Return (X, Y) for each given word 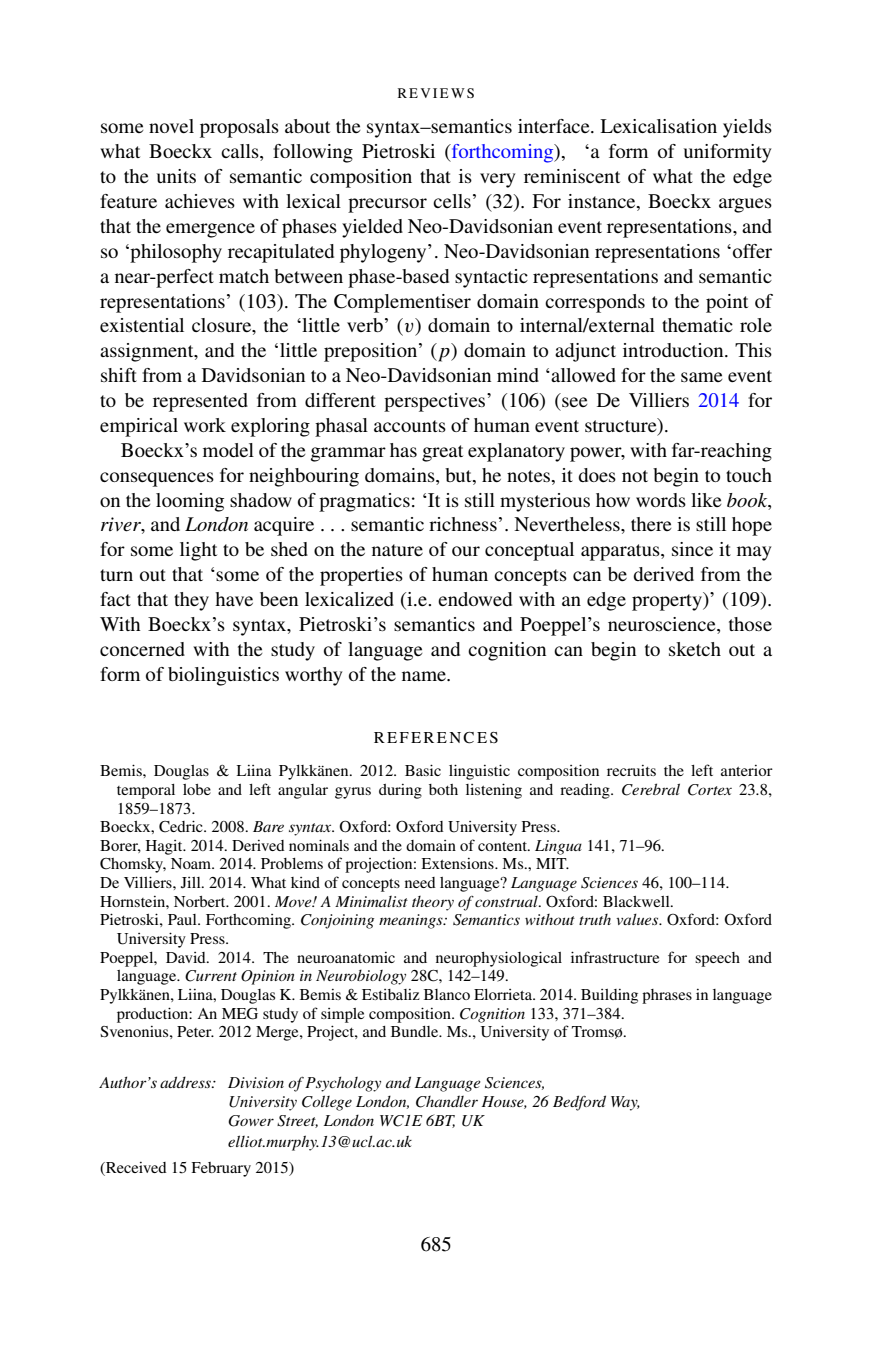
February (221, 1169)
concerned (142, 649)
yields (747, 128)
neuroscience (663, 625)
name (425, 676)
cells (452, 201)
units (176, 176)
